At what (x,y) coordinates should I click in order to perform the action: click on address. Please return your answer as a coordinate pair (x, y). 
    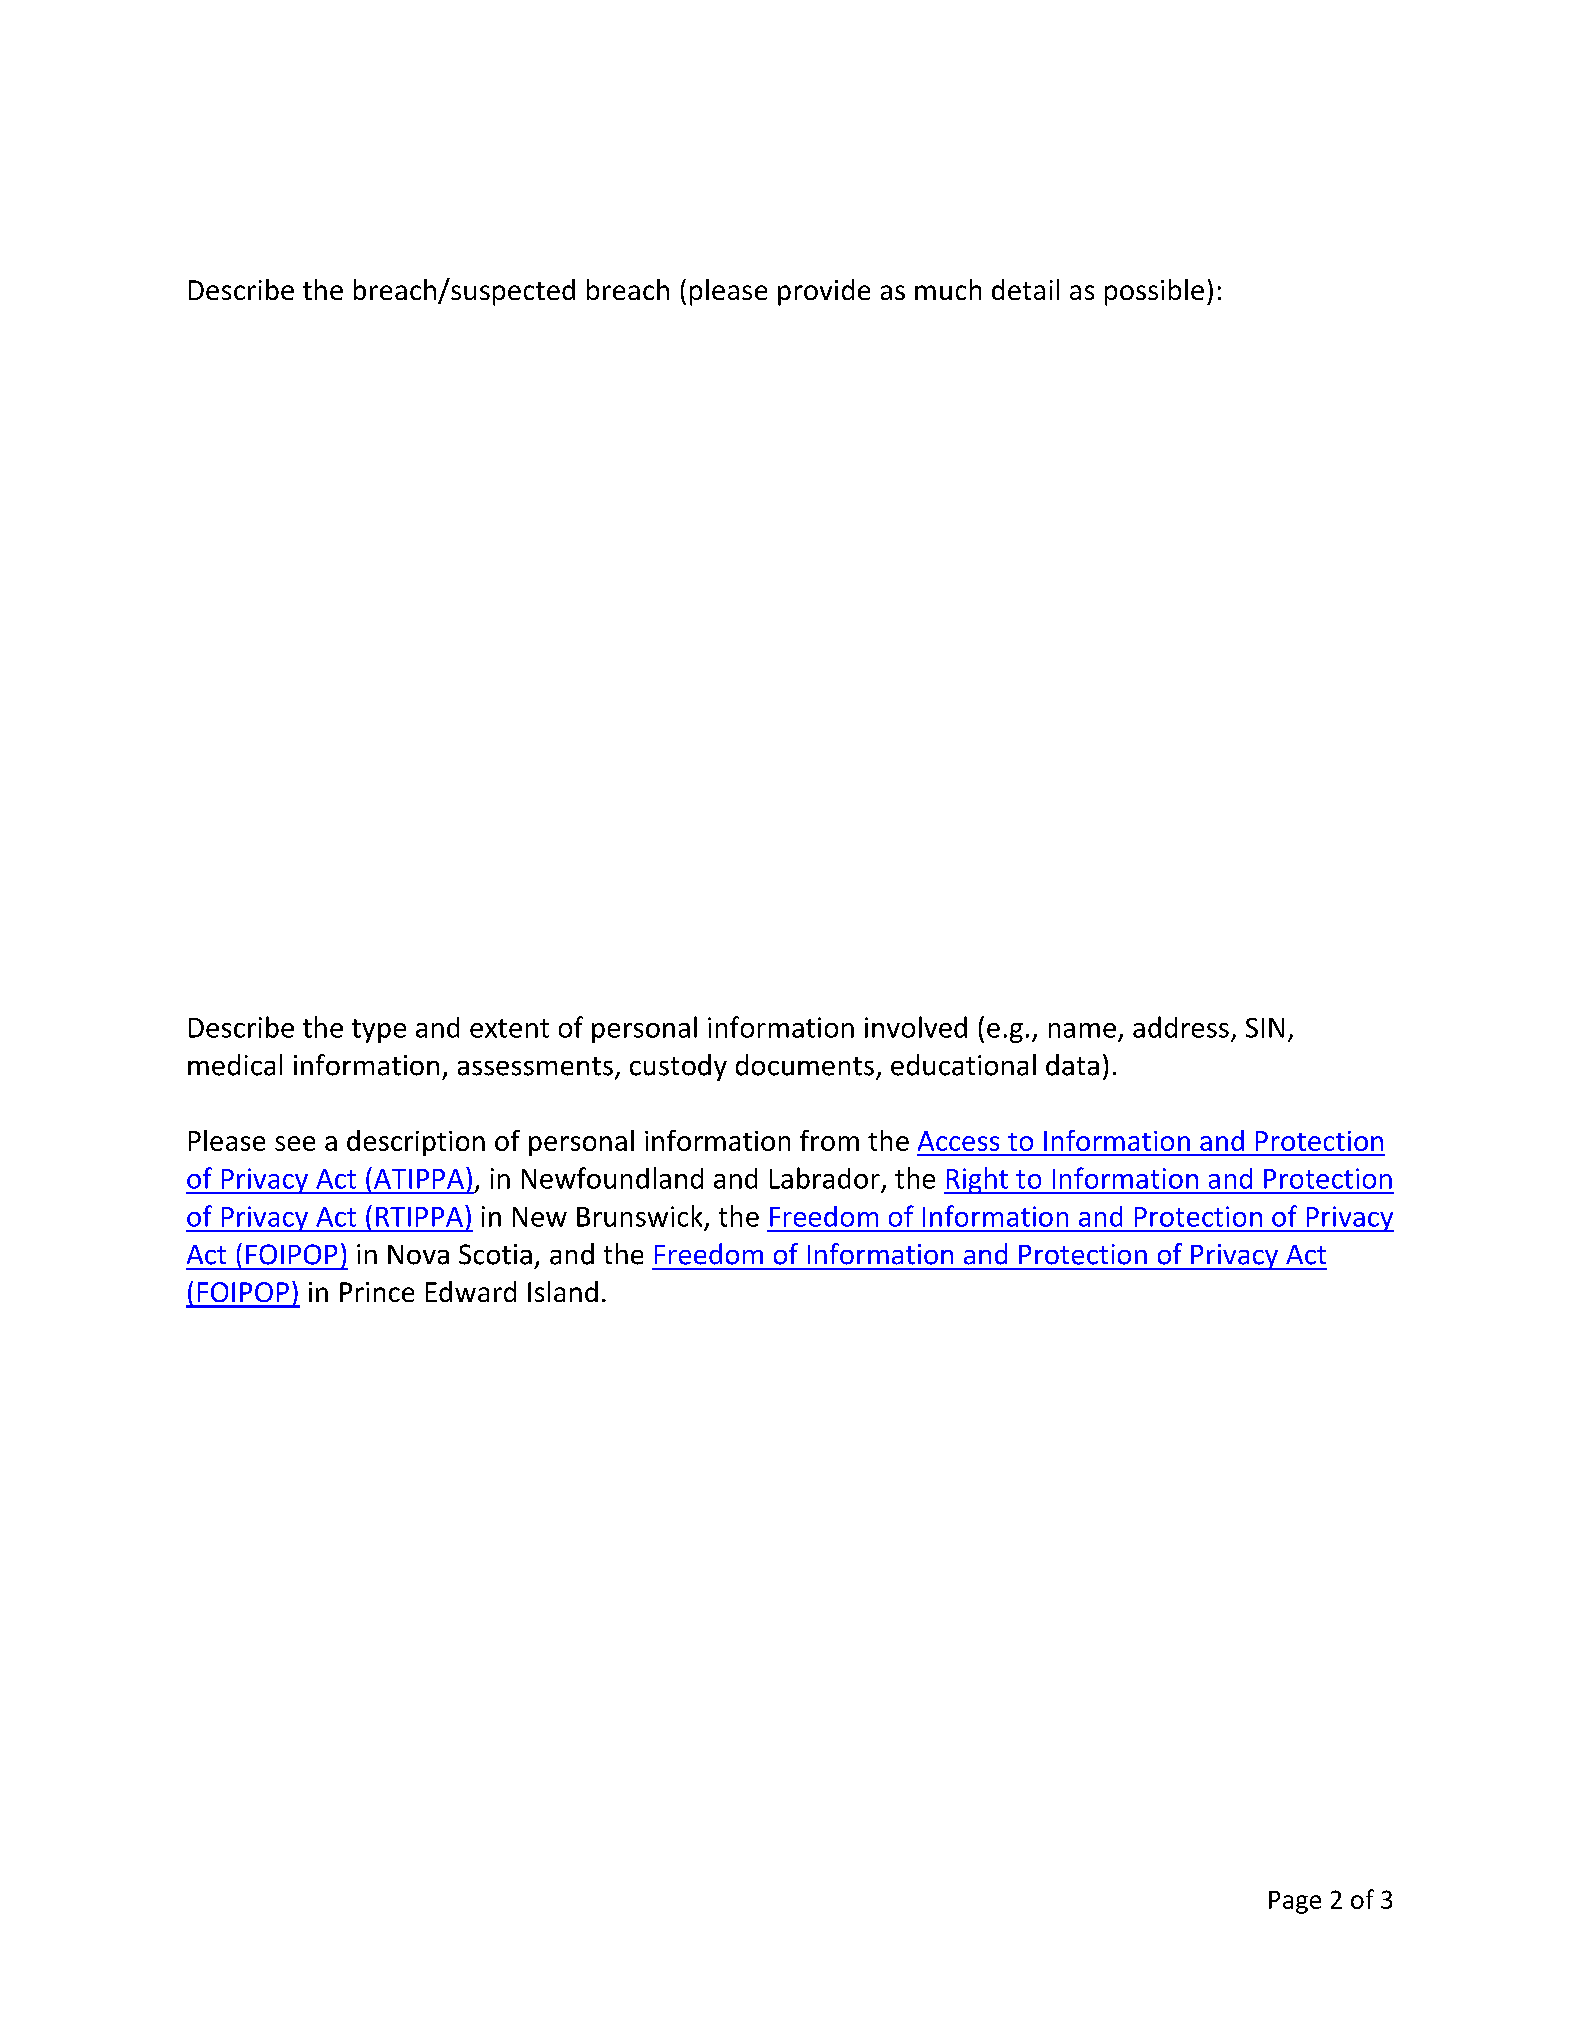
    Looking at the image, I should click on (1181, 1027).
